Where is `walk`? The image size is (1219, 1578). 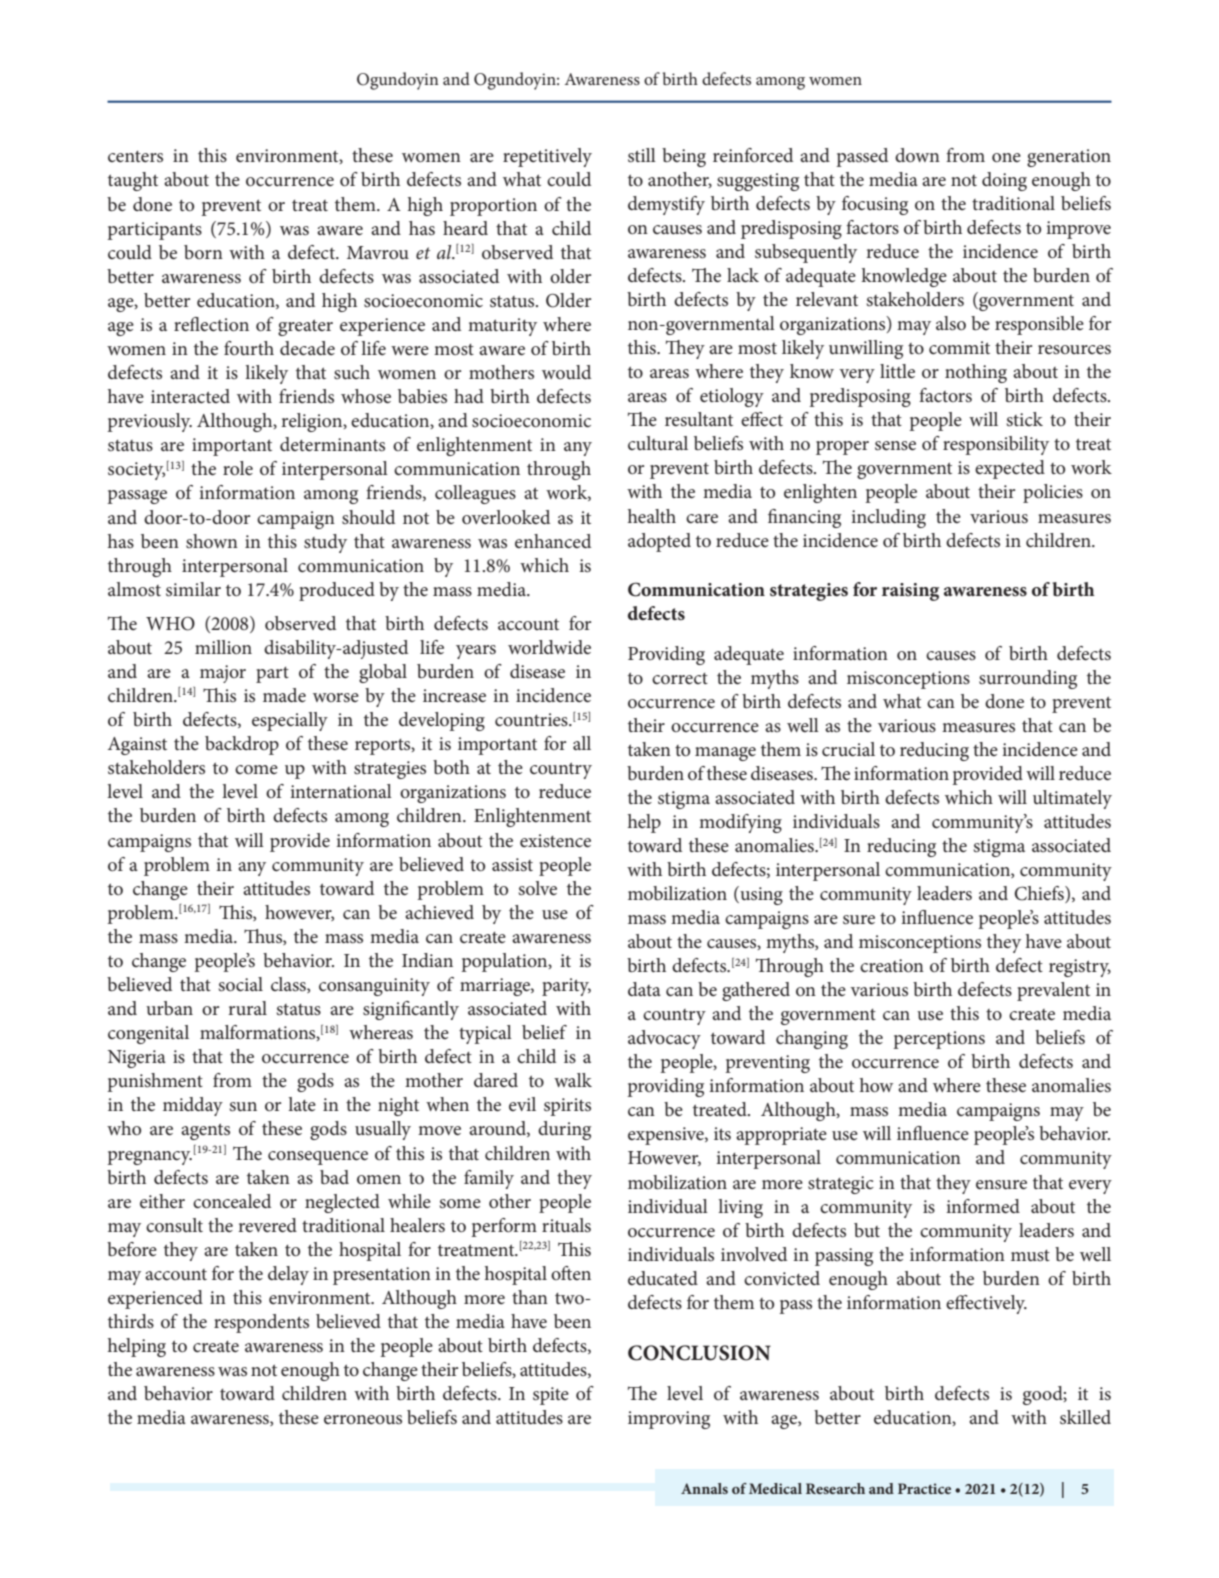
walk is located at coordinates (573, 1080).
